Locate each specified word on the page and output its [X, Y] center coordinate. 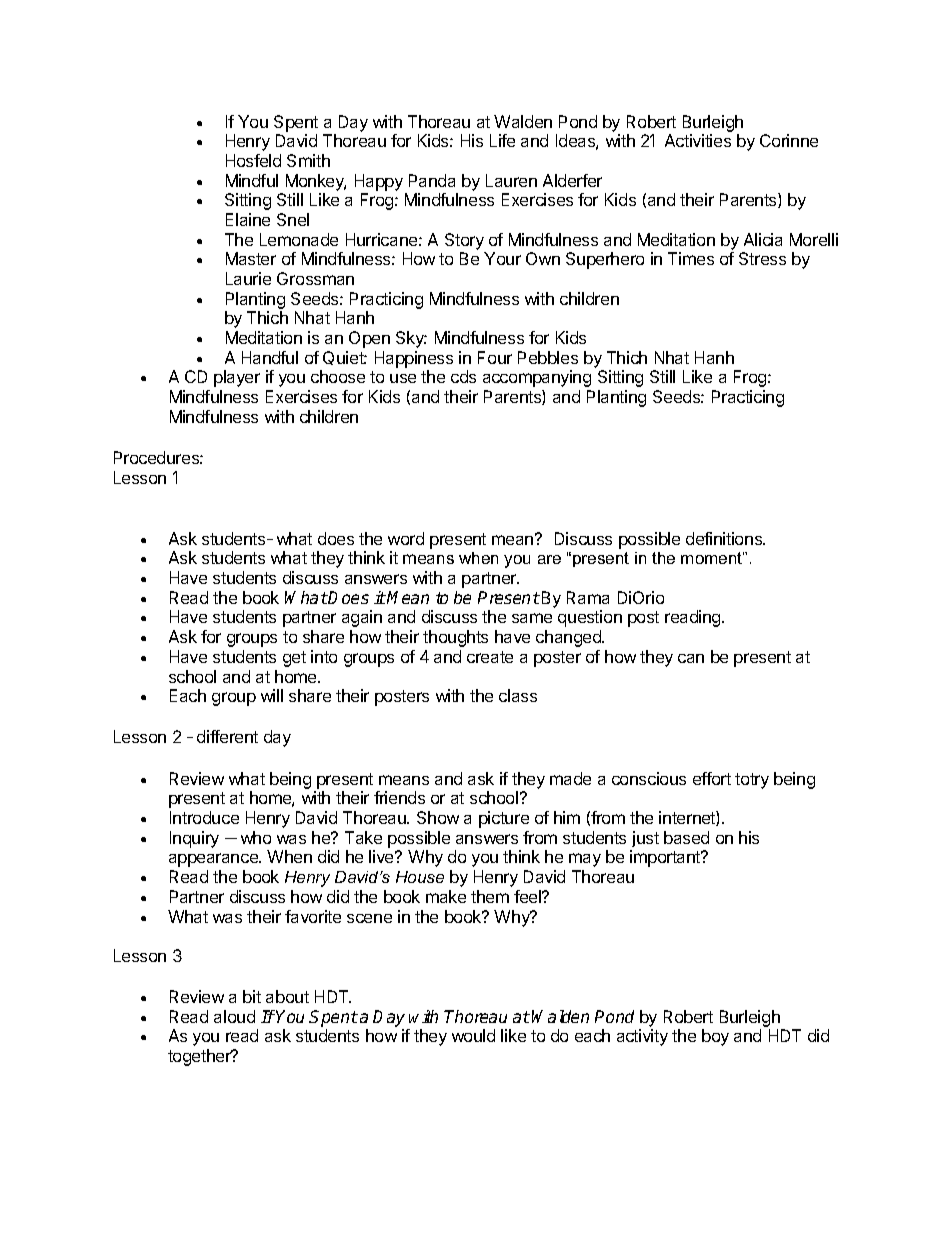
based [686, 837]
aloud [234, 1016]
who [256, 837]
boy [715, 1037]
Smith [308, 160]
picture [504, 819]
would [473, 1035]
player [237, 378]
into [324, 656]
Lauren [511, 180]
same [532, 618]
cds [463, 376]
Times [691, 258]
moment [712, 558]
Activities [698, 140]
